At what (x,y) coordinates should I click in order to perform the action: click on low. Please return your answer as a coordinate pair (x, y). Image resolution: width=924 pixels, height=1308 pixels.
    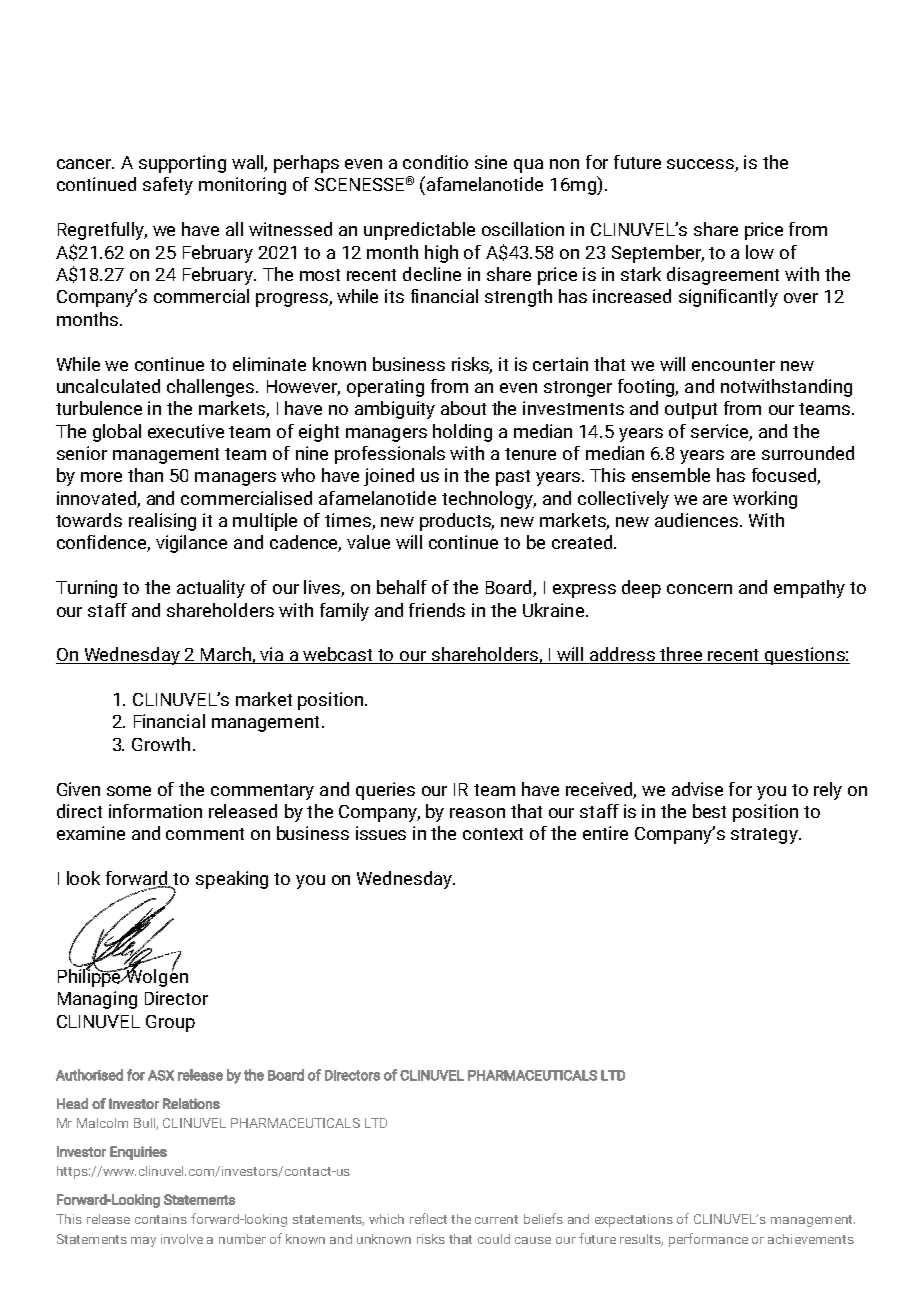
    Looking at the image, I should click on (760, 252).
